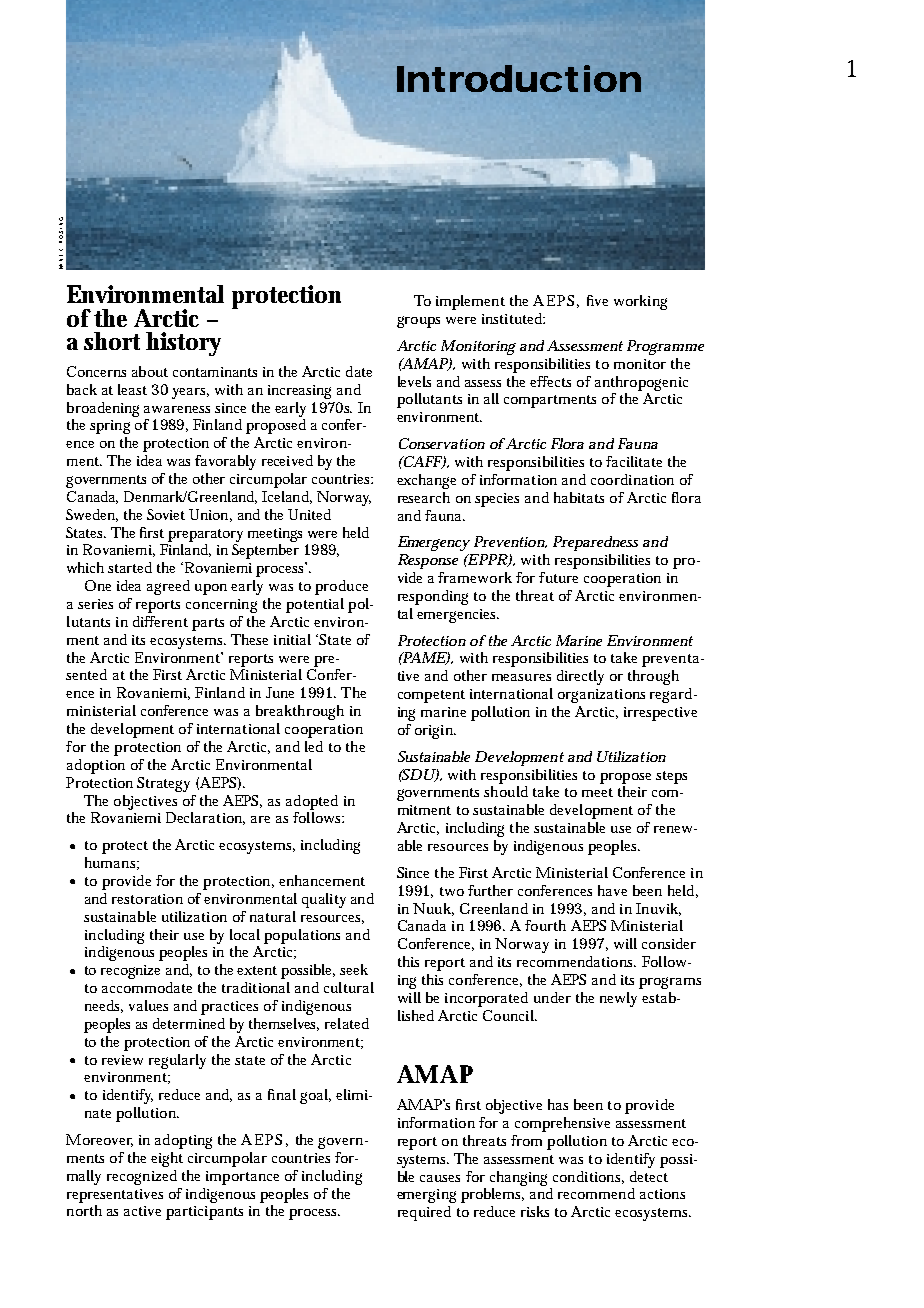 This screenshot has width=924, height=1308. I want to click on groups, so click(418, 322).
